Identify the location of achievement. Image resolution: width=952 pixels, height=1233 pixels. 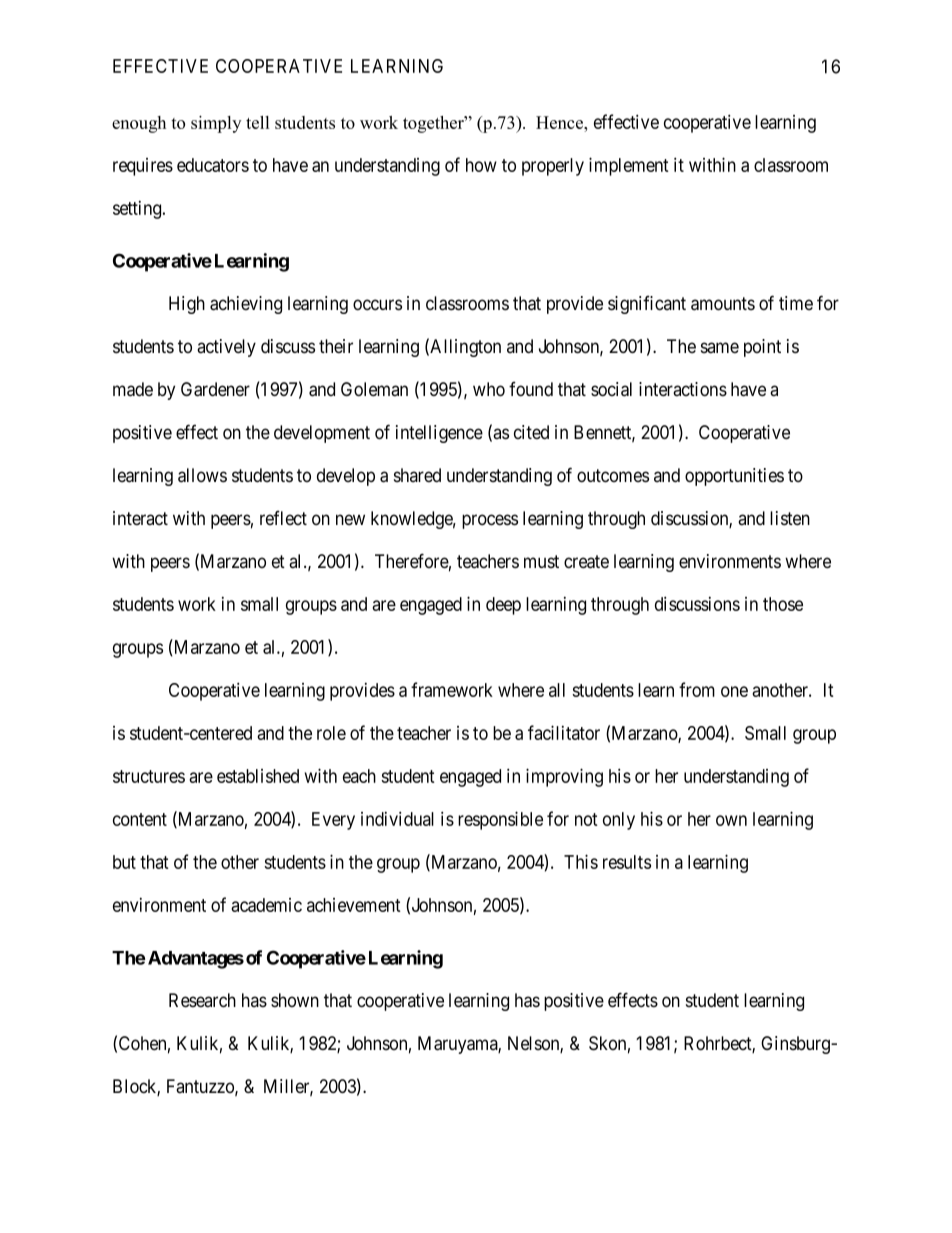
(354, 905).
